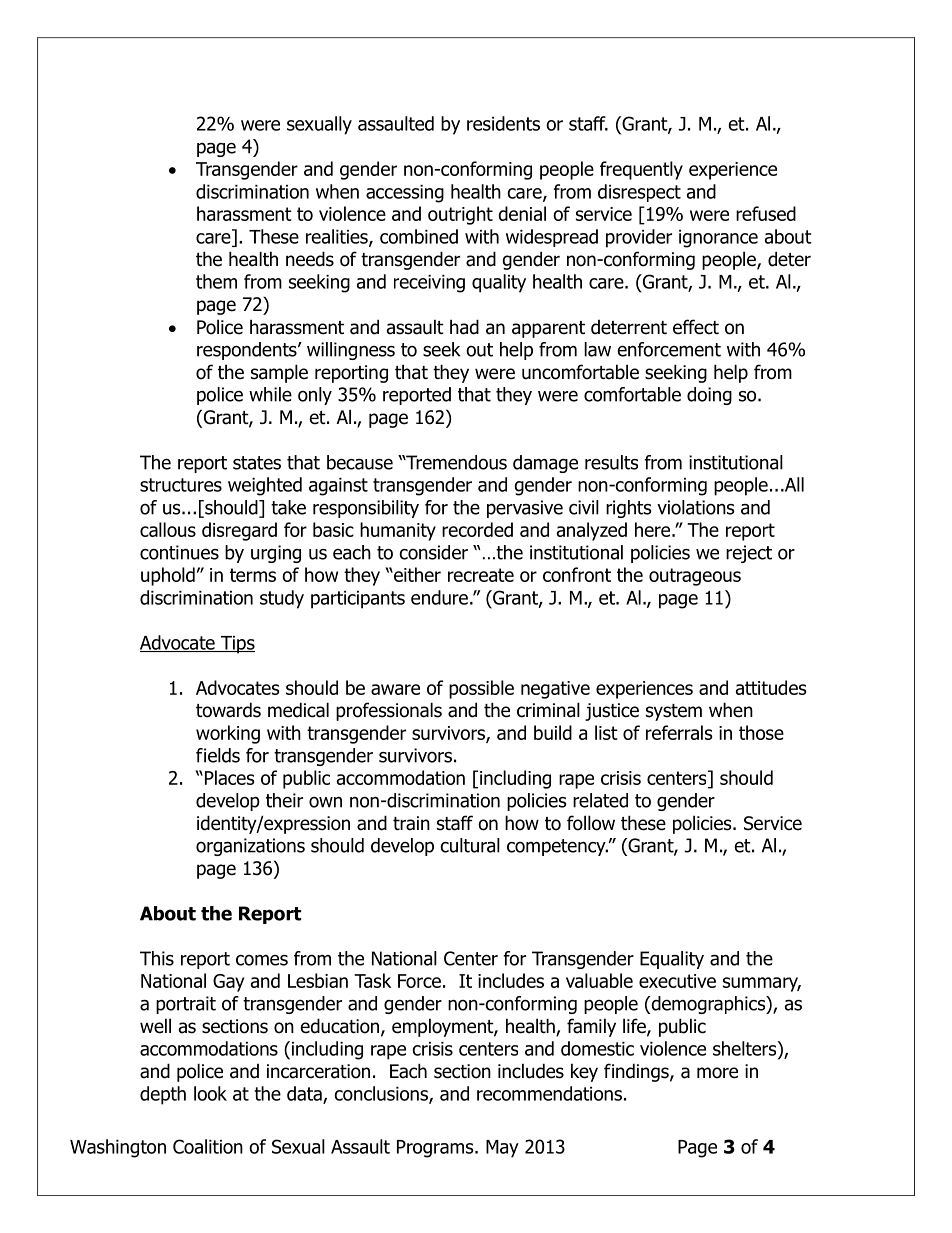 The width and height of the screenshot is (952, 1233). I want to click on frequently, so click(641, 170).
